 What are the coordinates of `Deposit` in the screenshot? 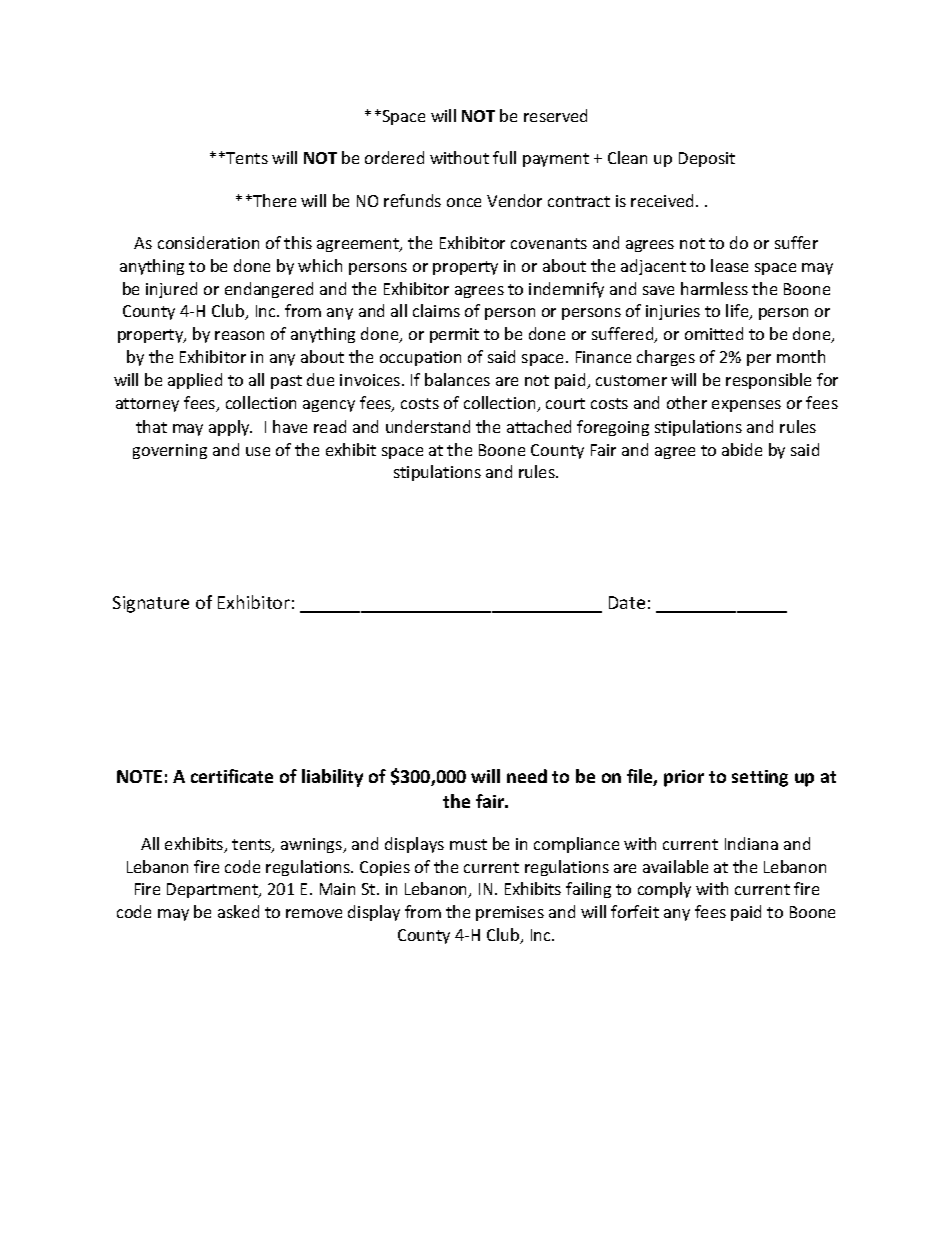 It's located at (707, 159).
